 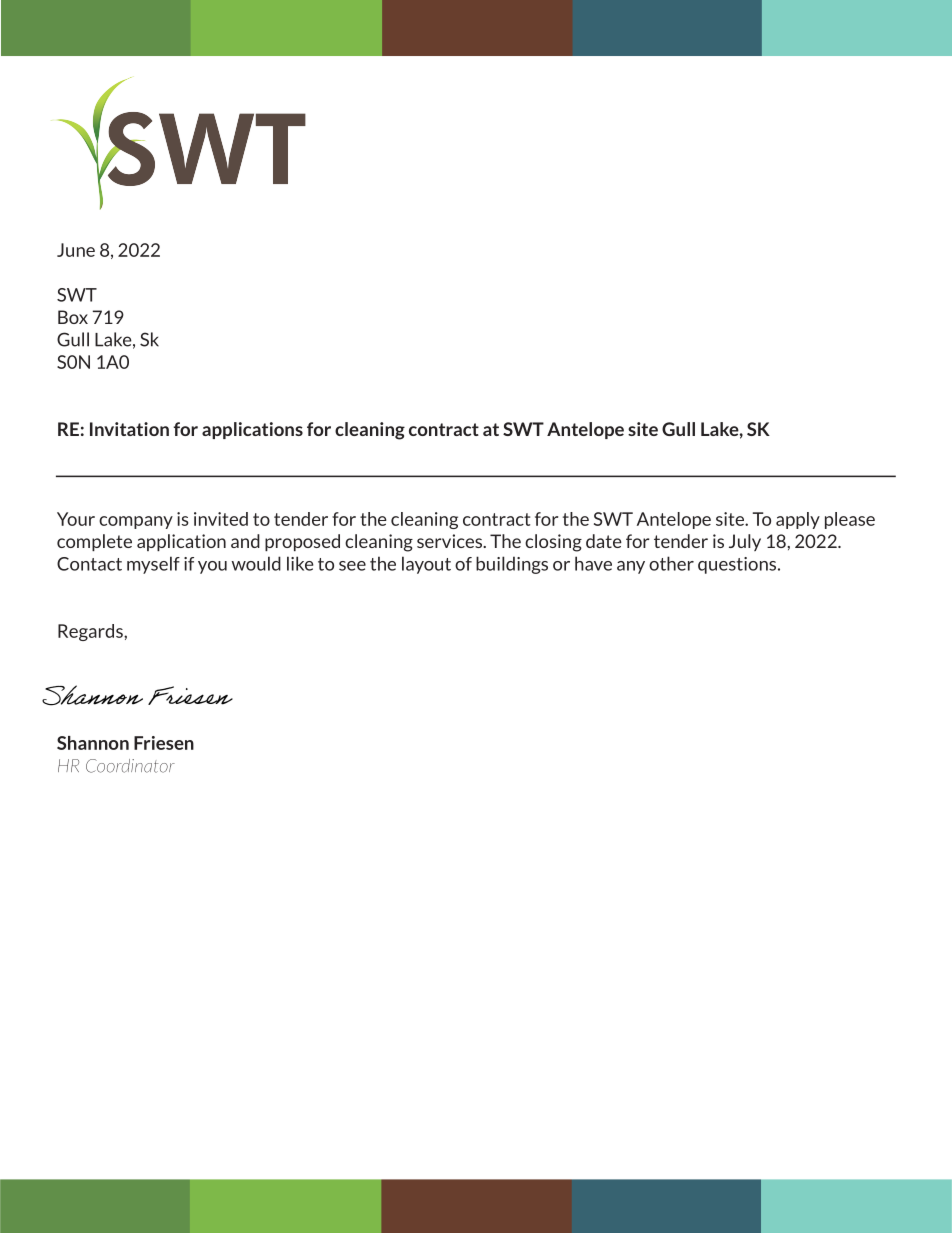 What do you see at coordinates (164, 743) in the document?
I see `Friesen` at bounding box center [164, 743].
